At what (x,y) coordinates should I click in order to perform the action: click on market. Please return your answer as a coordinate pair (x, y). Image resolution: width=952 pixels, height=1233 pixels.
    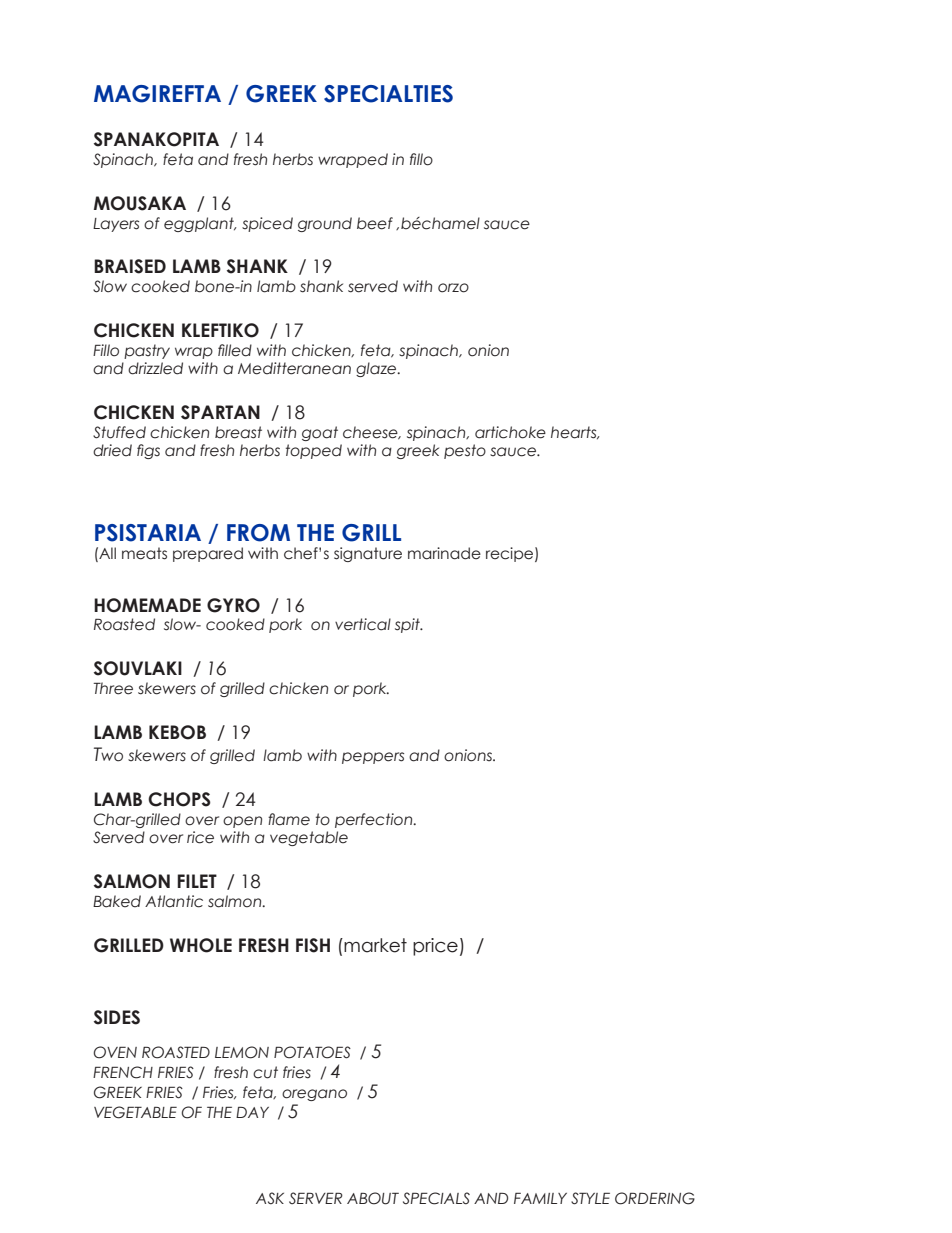
    Looking at the image, I should click on (375, 945).
